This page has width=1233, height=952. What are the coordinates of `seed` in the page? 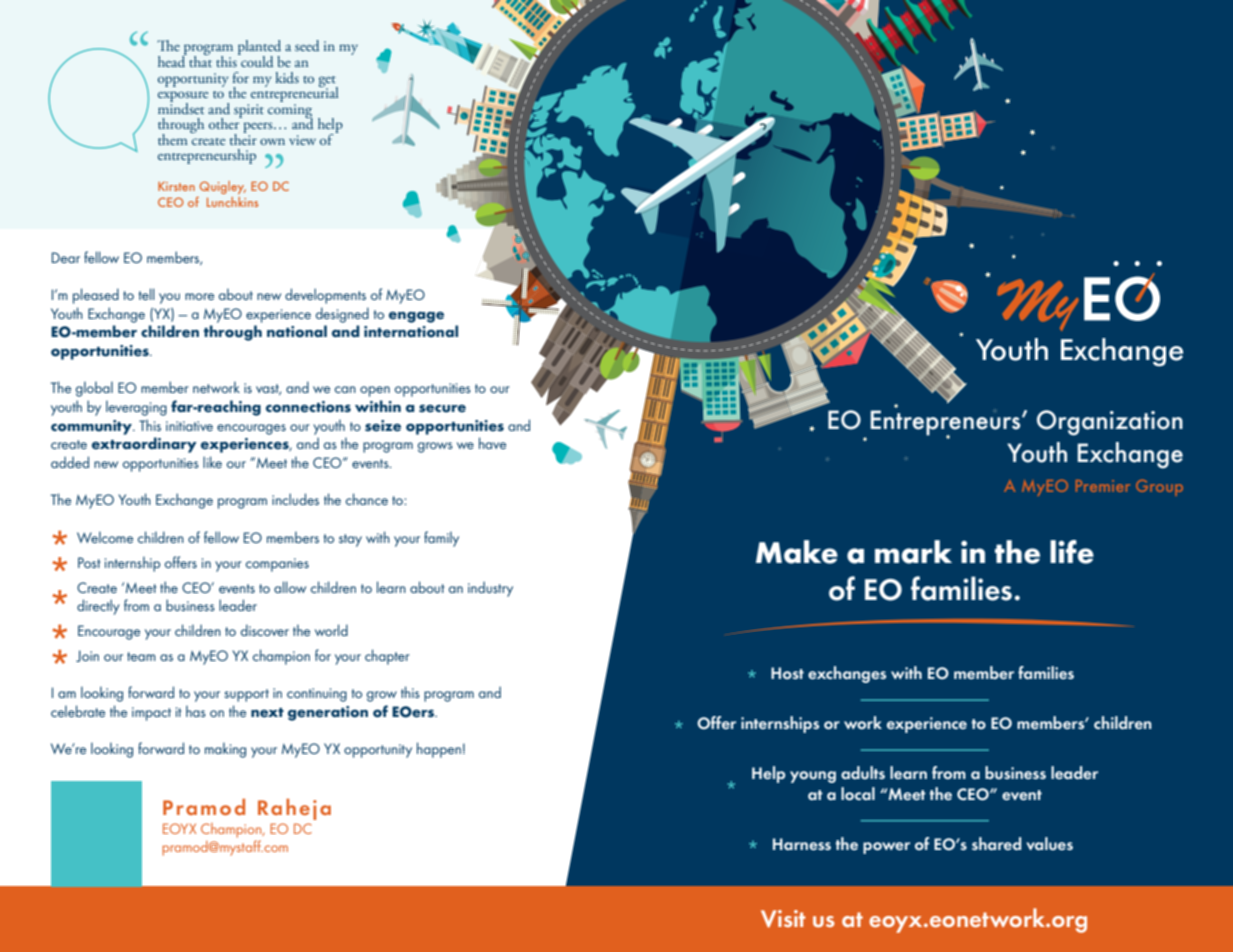 It's located at (307, 45).
